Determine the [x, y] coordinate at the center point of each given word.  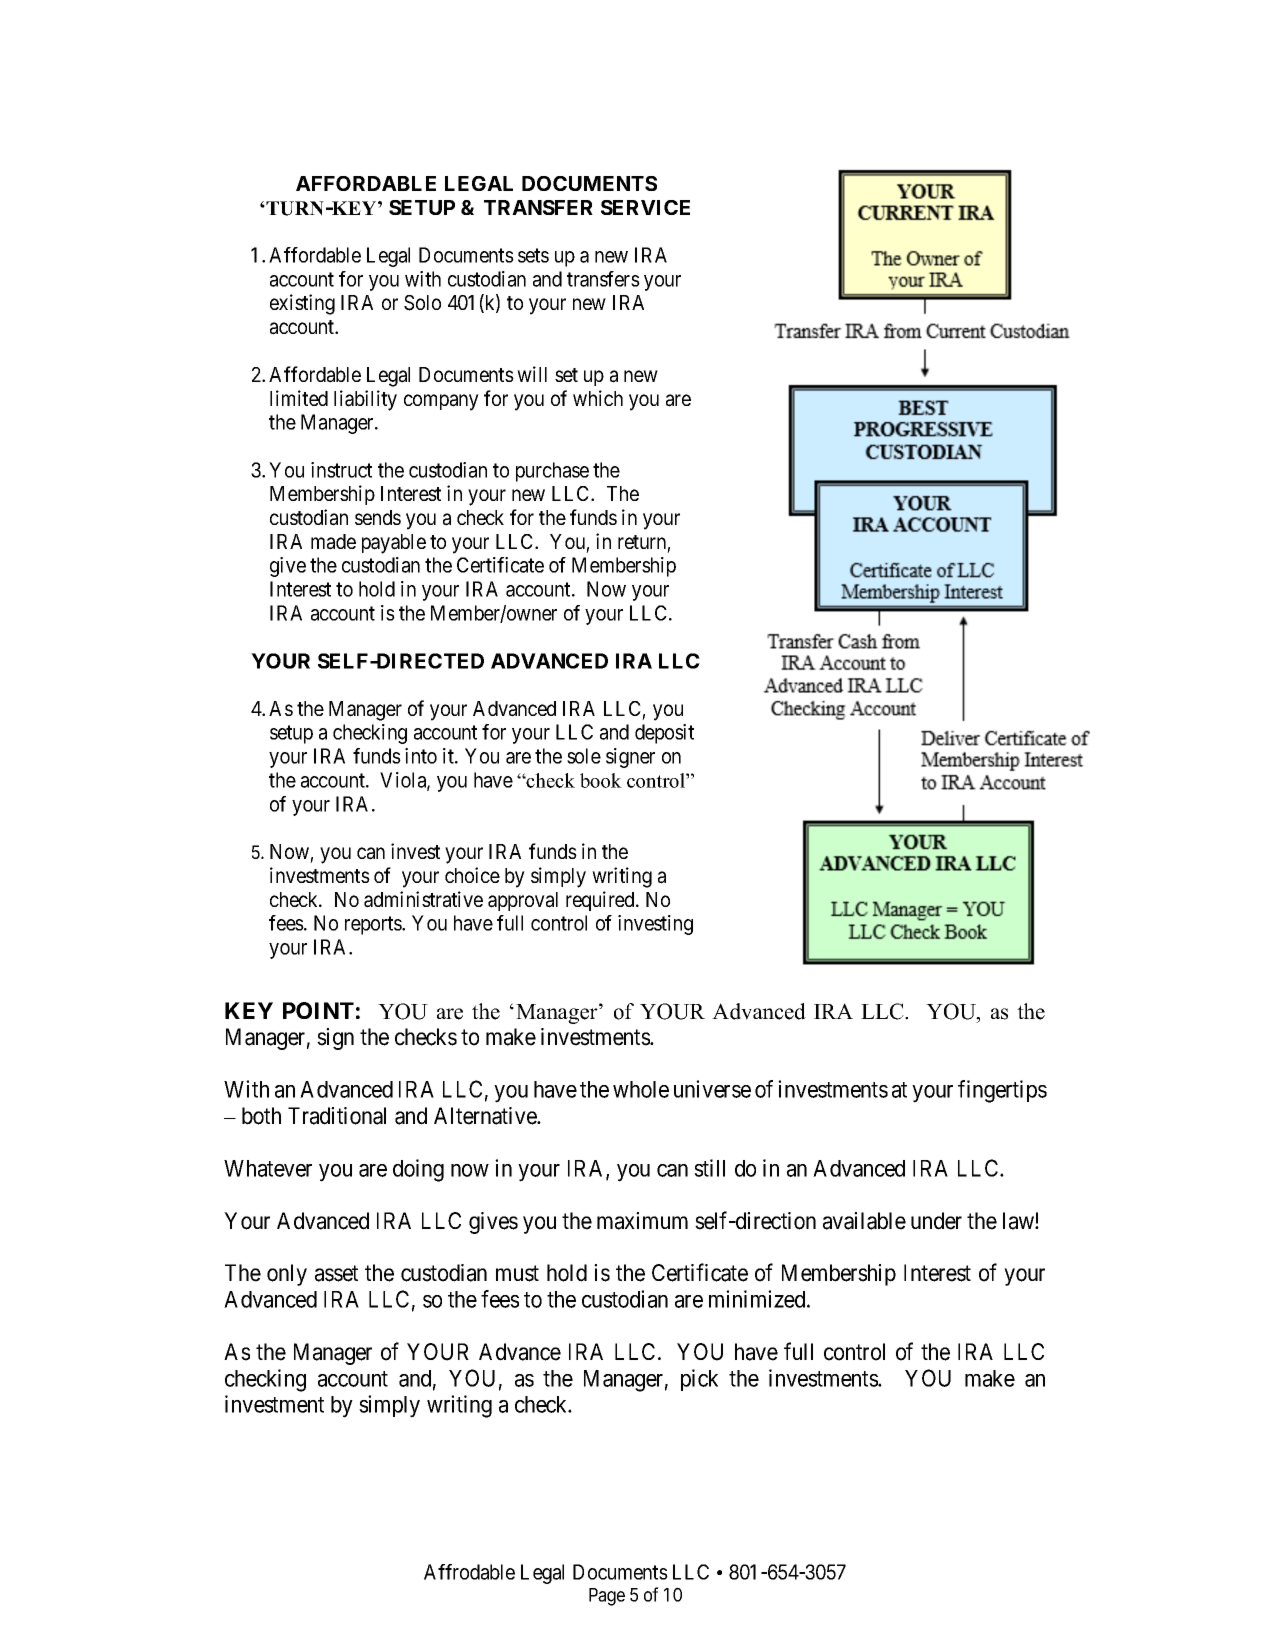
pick [699, 1380]
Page [607, 1597]
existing [302, 304]
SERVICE [645, 207]
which [598, 398]
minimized [758, 1299]
